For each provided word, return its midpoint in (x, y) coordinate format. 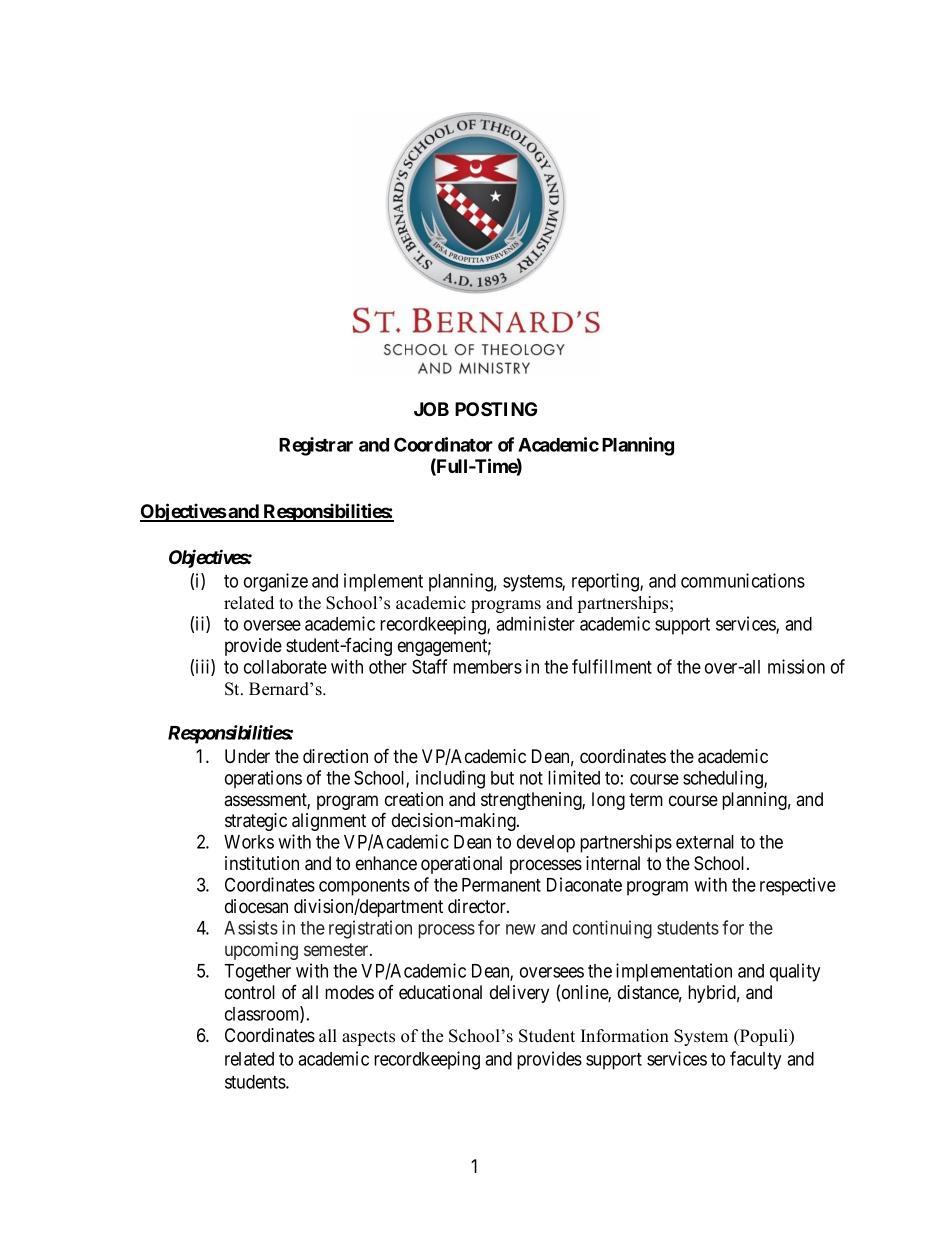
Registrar (316, 446)
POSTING (496, 409)
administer (535, 623)
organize (276, 582)
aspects (368, 1038)
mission (796, 666)
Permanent (501, 885)
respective (798, 886)
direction (335, 756)
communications (743, 580)
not (531, 778)
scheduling (724, 779)
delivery (519, 994)
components (364, 887)
